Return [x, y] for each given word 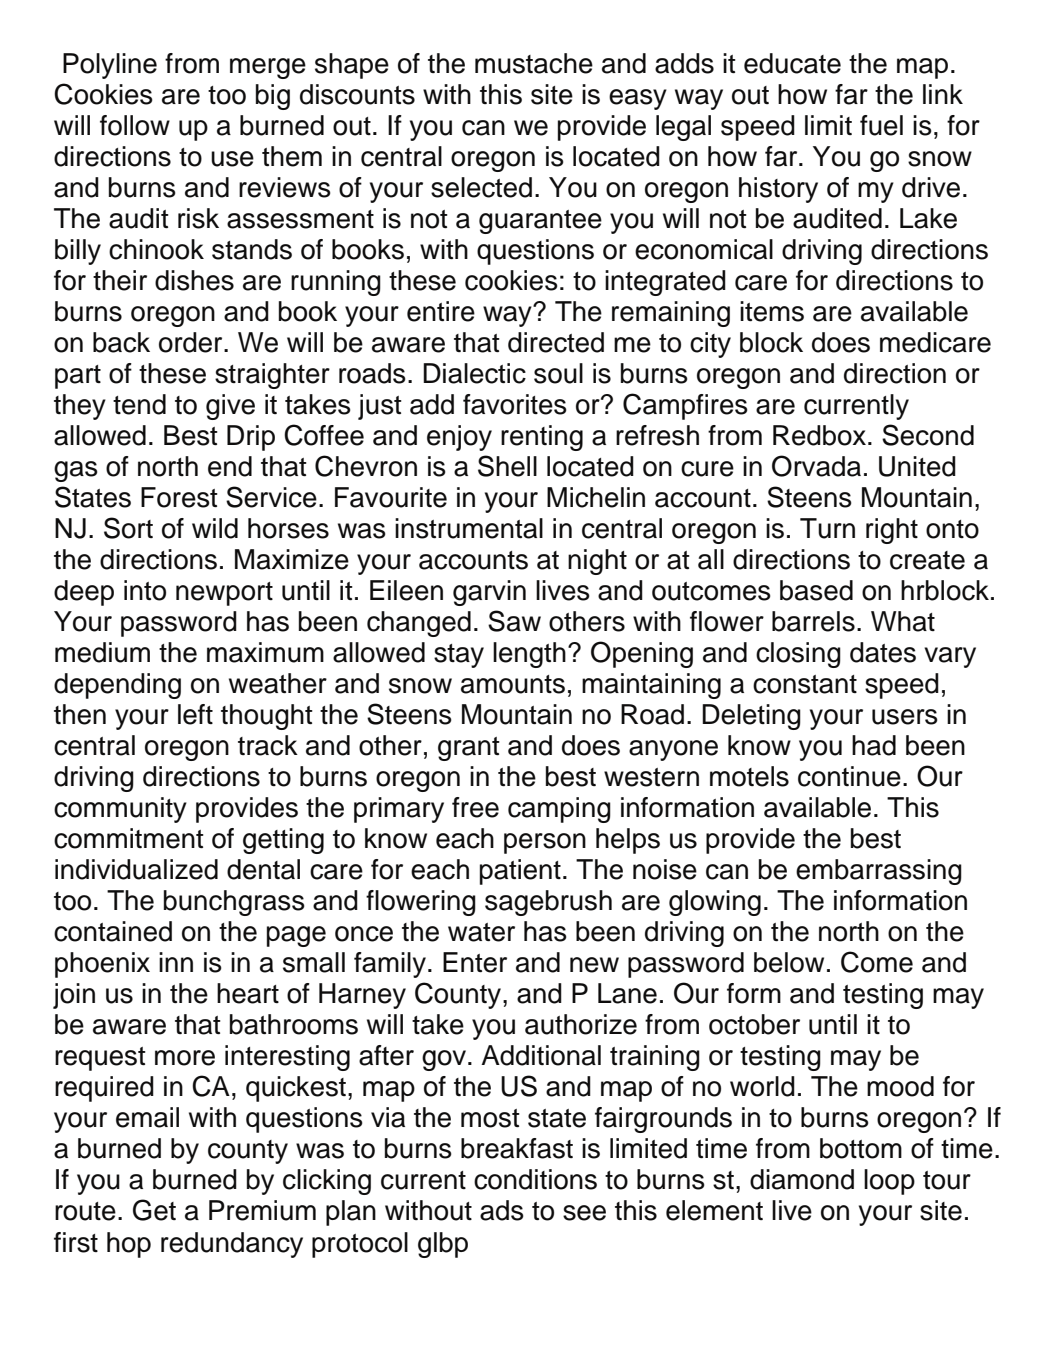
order [192, 342]
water [481, 932]
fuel [881, 125]
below [789, 962]
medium [102, 652]
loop [889, 1182]
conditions [535, 1179]
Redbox [819, 435]
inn [176, 962]
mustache [534, 63]
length [529, 655]
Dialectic [474, 373]
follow [135, 125]
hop [129, 1245]
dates [883, 652]
